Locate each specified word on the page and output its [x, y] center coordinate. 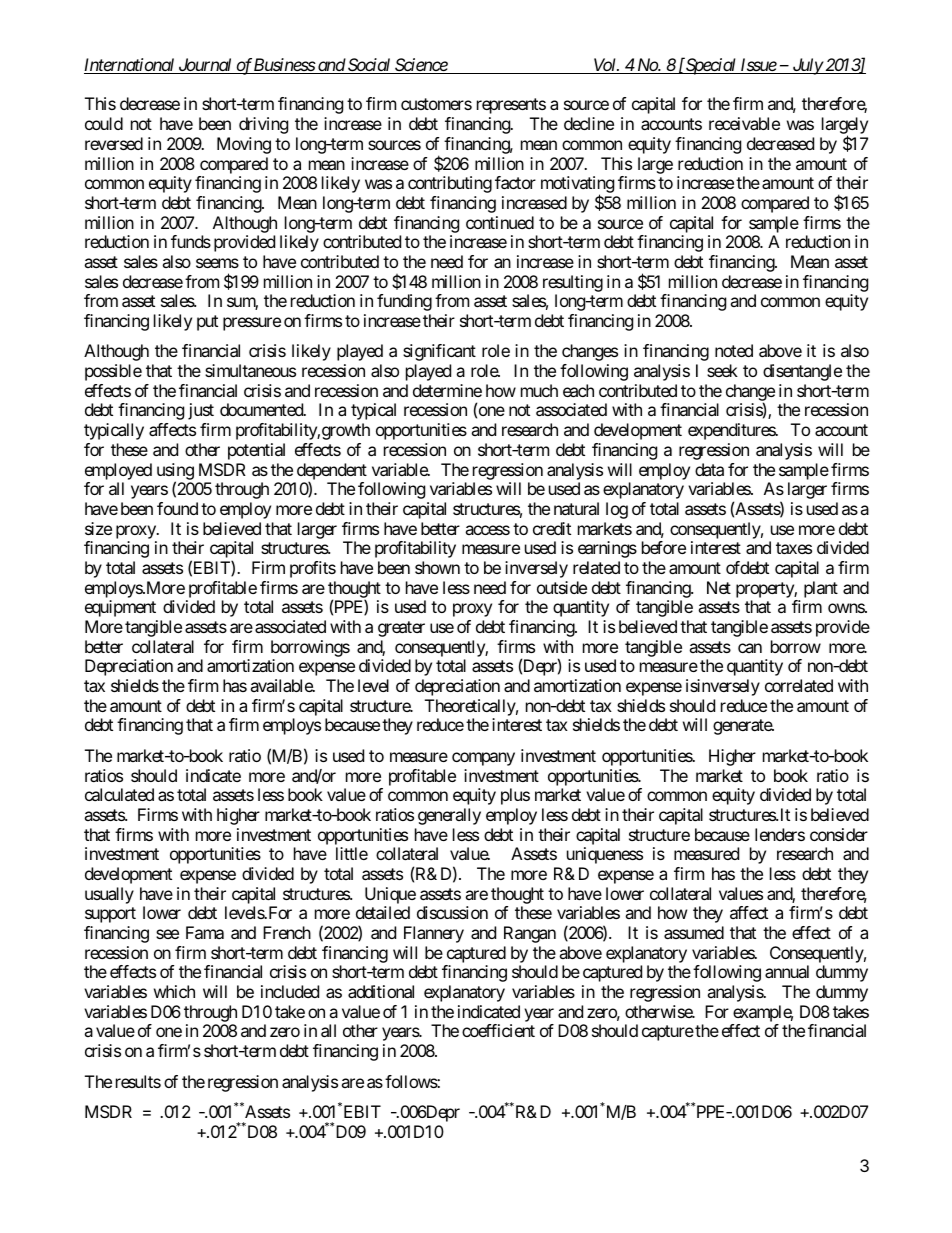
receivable [744, 123]
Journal [205, 66]
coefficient [498, 1030]
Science [421, 66]
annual [787, 971]
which [174, 991]
